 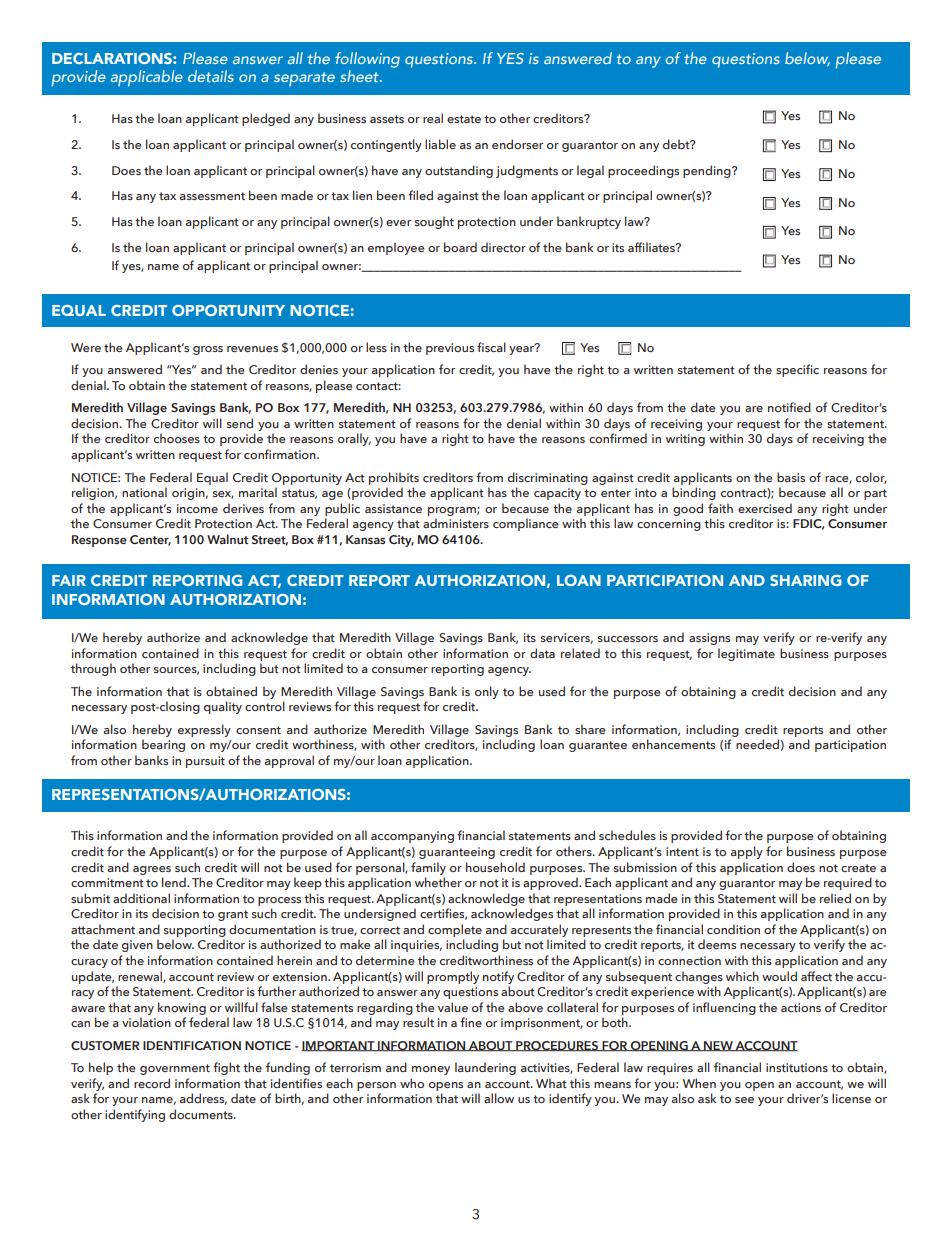 What do you see at coordinates (223, 707) in the page?
I see `quality` at bounding box center [223, 707].
